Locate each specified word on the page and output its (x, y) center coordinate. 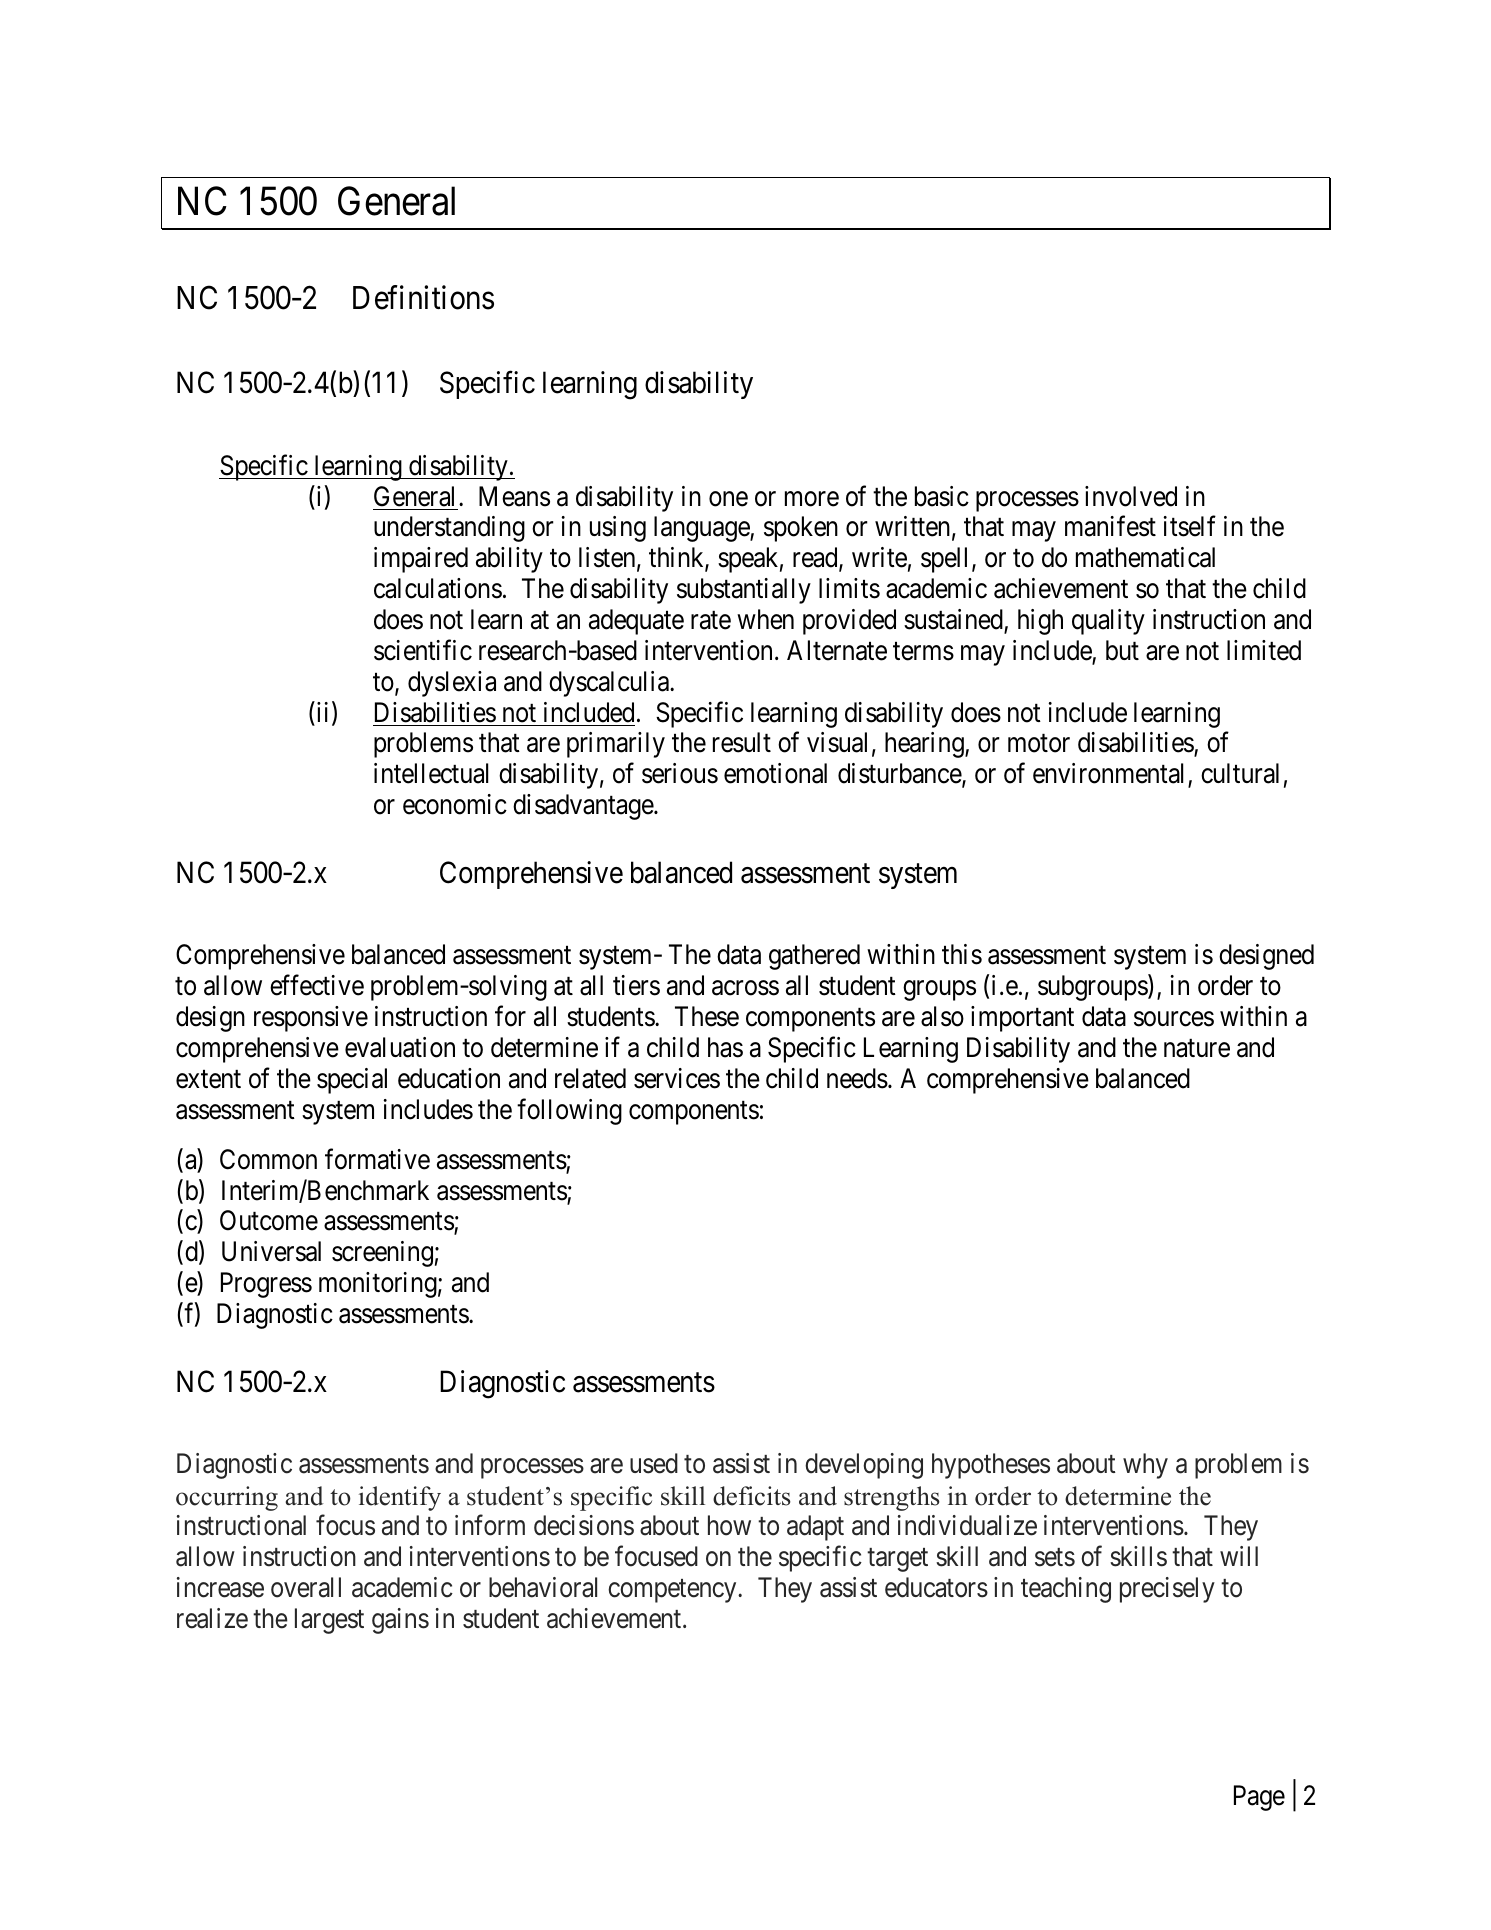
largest (329, 1621)
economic (455, 804)
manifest (1110, 526)
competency (673, 1591)
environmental (1111, 775)
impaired (421, 560)
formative (377, 1159)
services (677, 1078)
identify (400, 1498)
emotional (775, 773)
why (1145, 1466)
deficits (752, 1496)
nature (1197, 1049)
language (702, 529)
